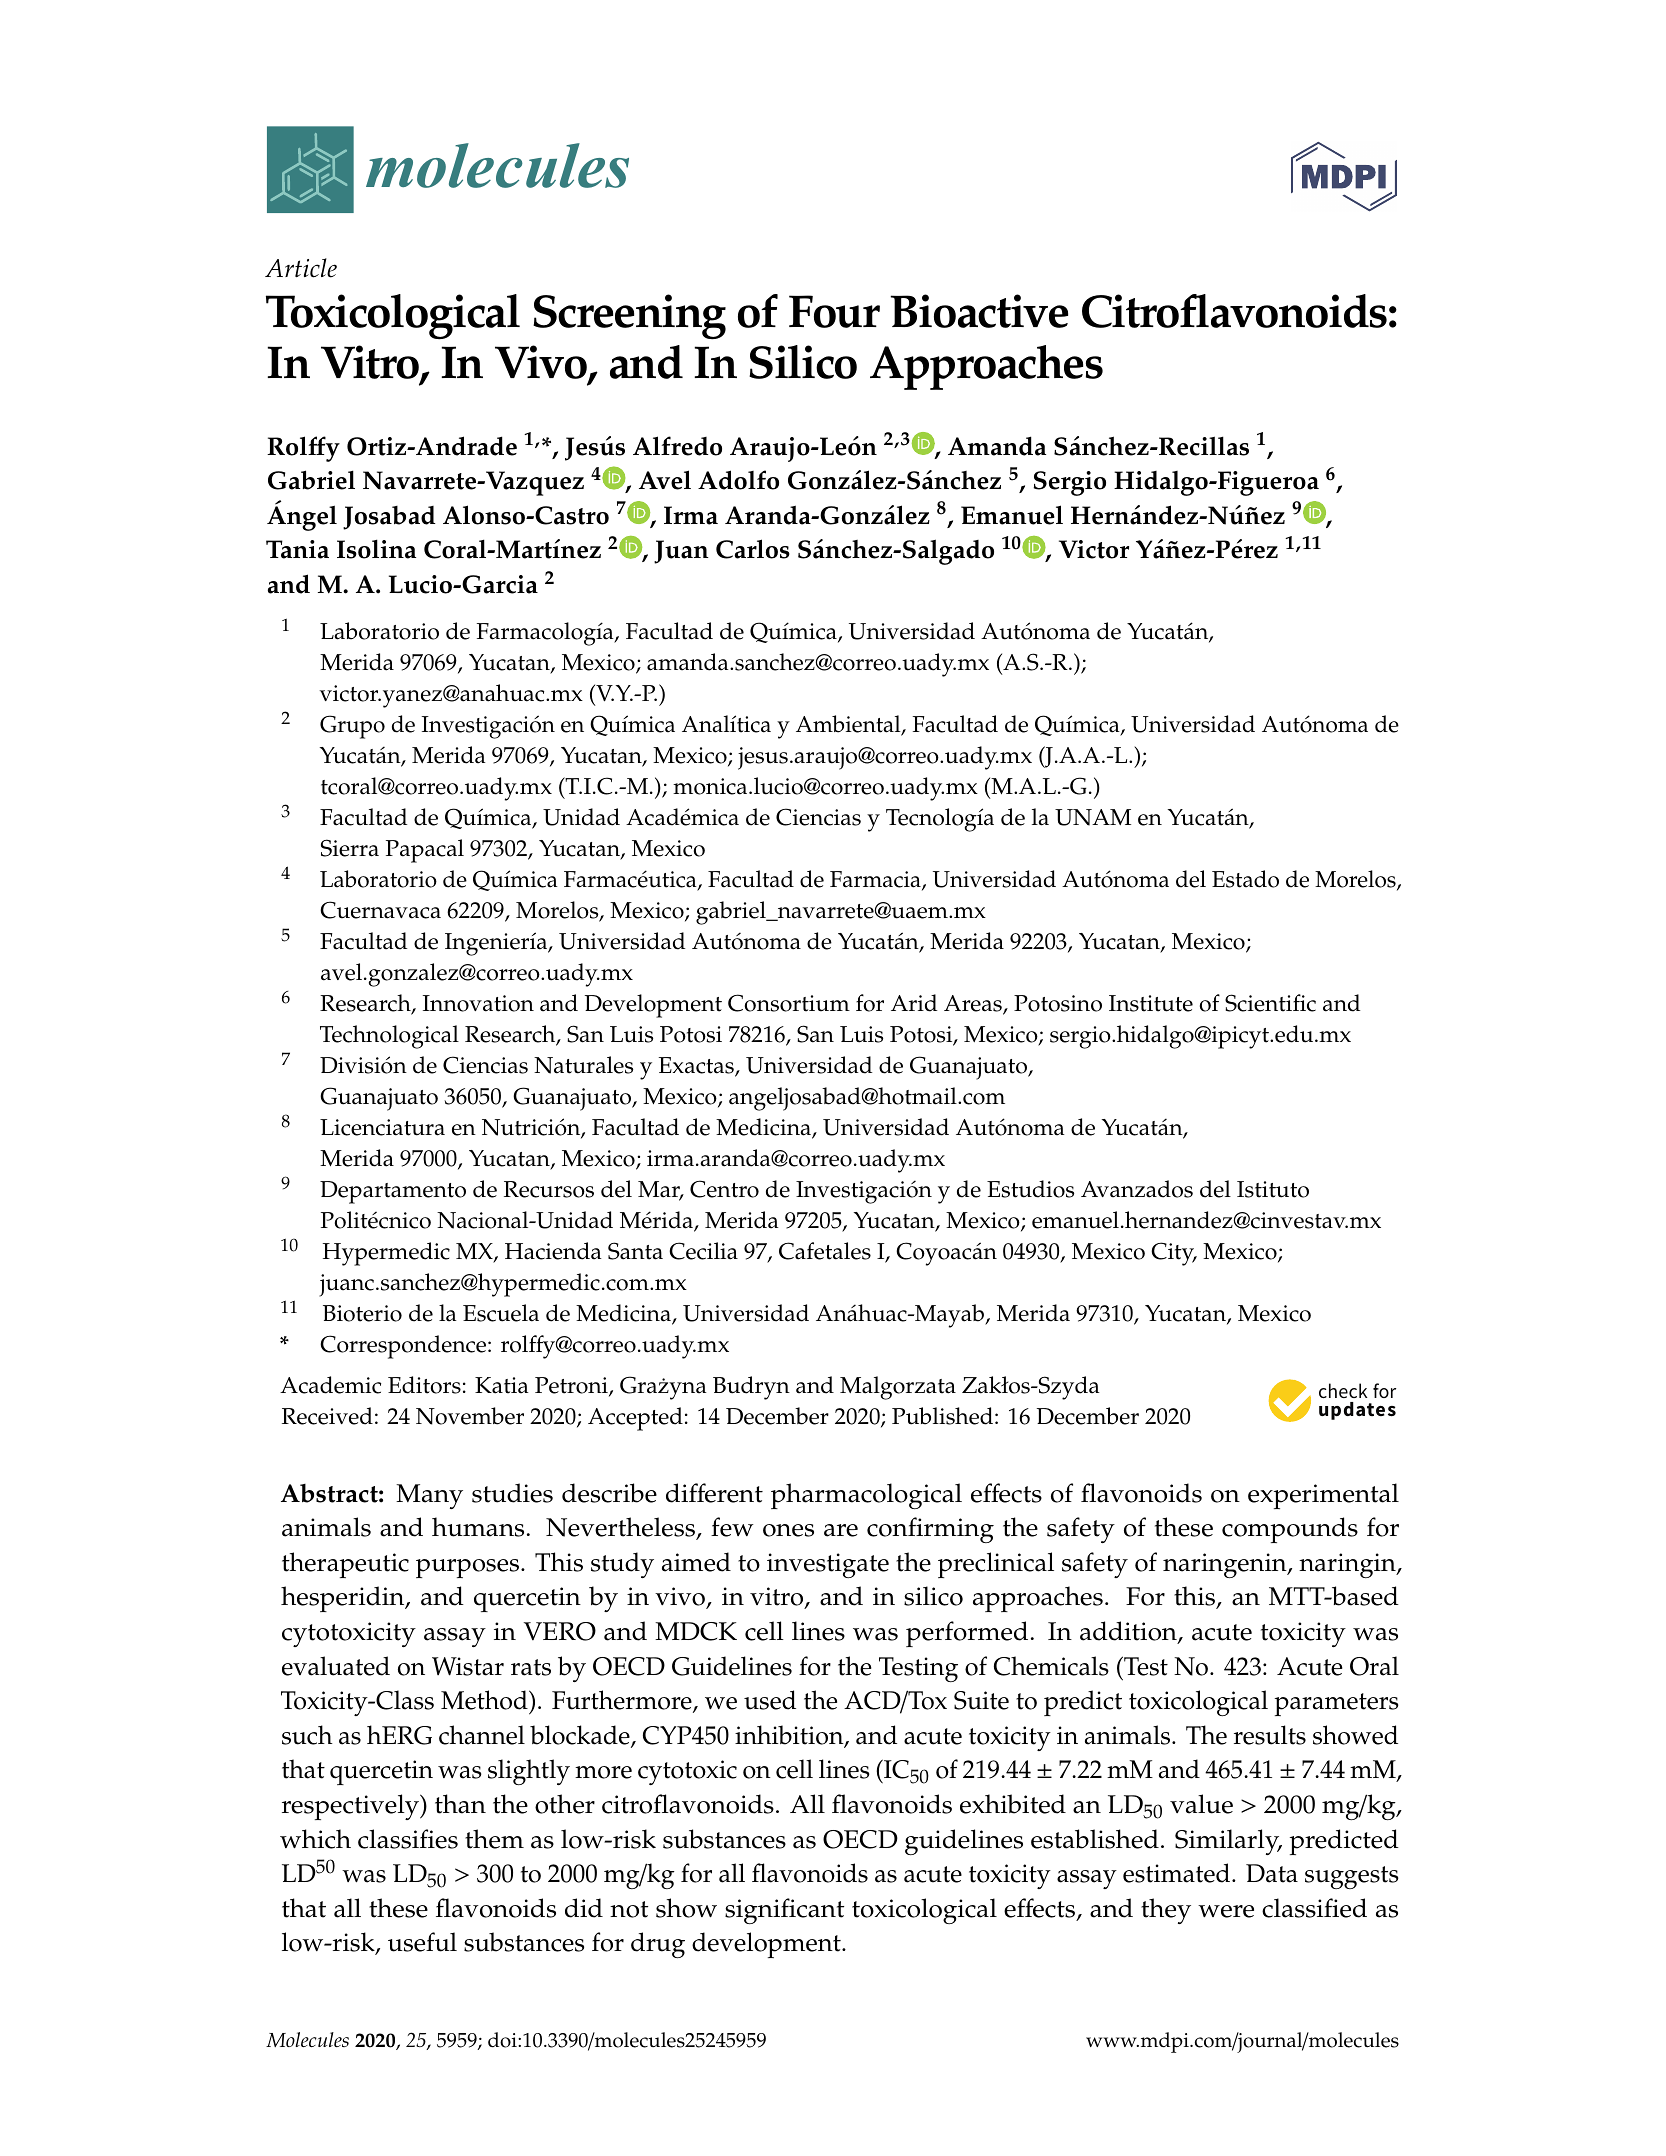  Describe the element at coordinates (301, 268) in the screenshot. I see `Article` at that location.
